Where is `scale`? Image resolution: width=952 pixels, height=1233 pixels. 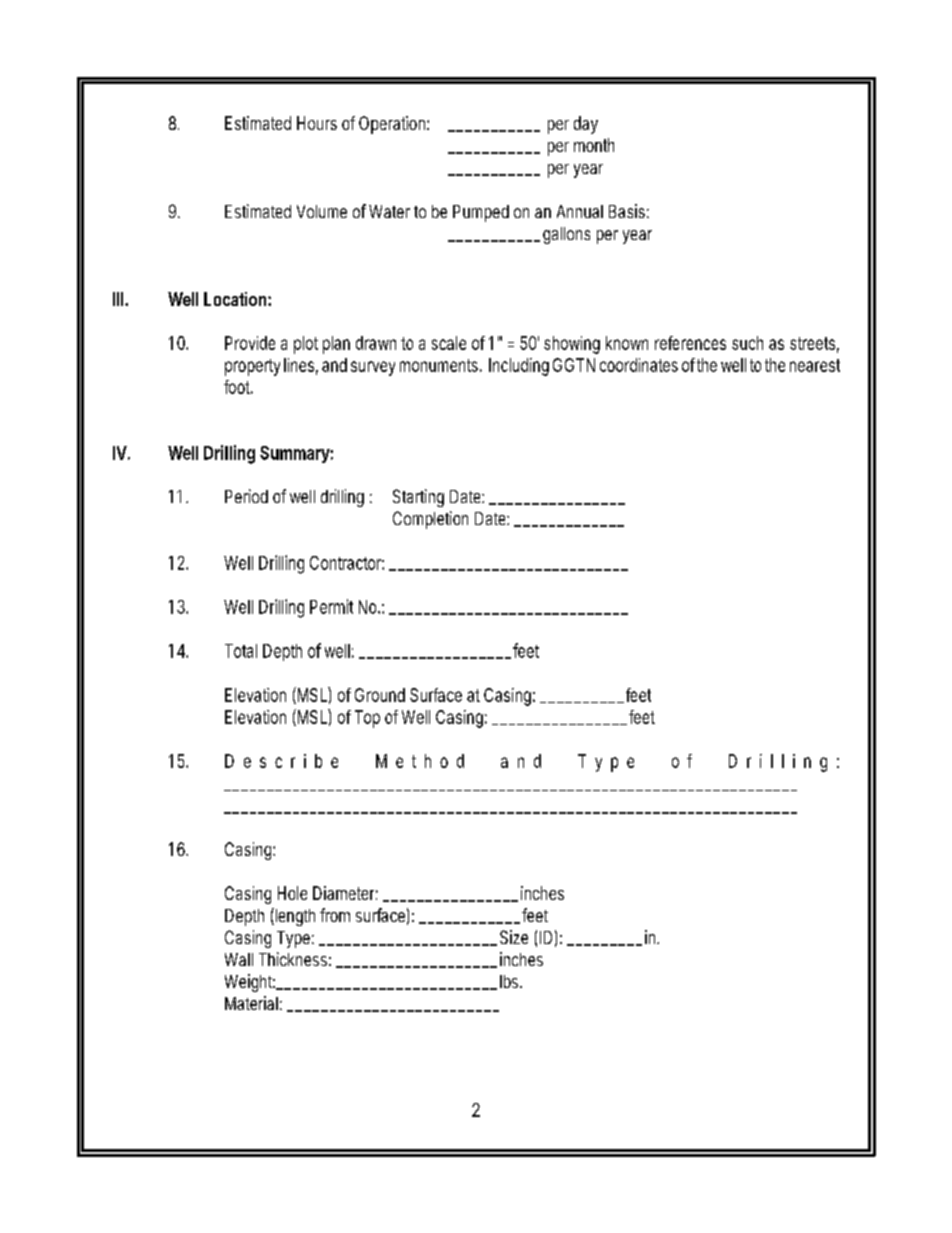
scale is located at coordinates (449, 343).
